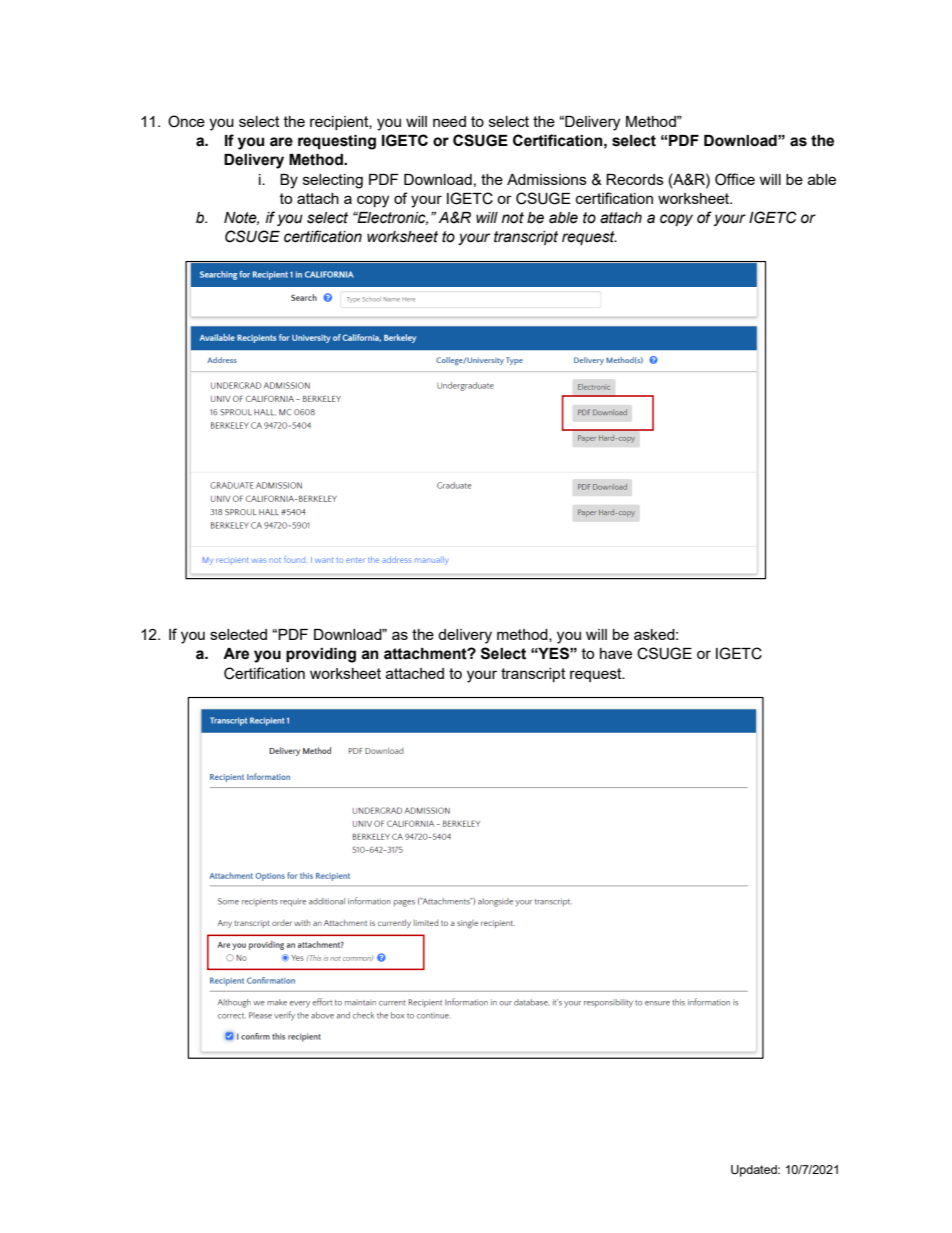  What do you see at coordinates (186, 121) in the image?
I see `Once` at bounding box center [186, 121].
